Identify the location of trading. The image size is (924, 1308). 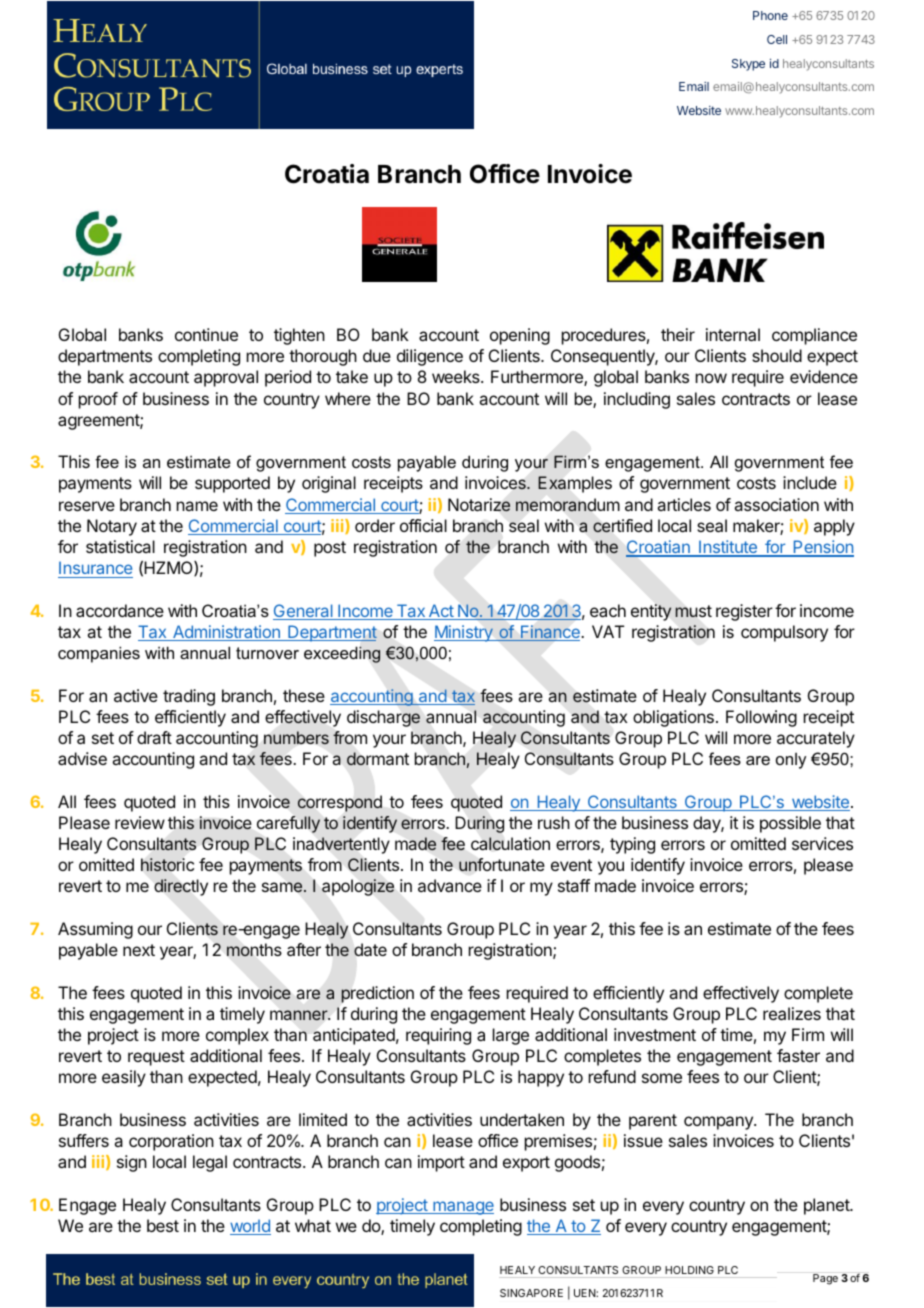
(189, 697).
